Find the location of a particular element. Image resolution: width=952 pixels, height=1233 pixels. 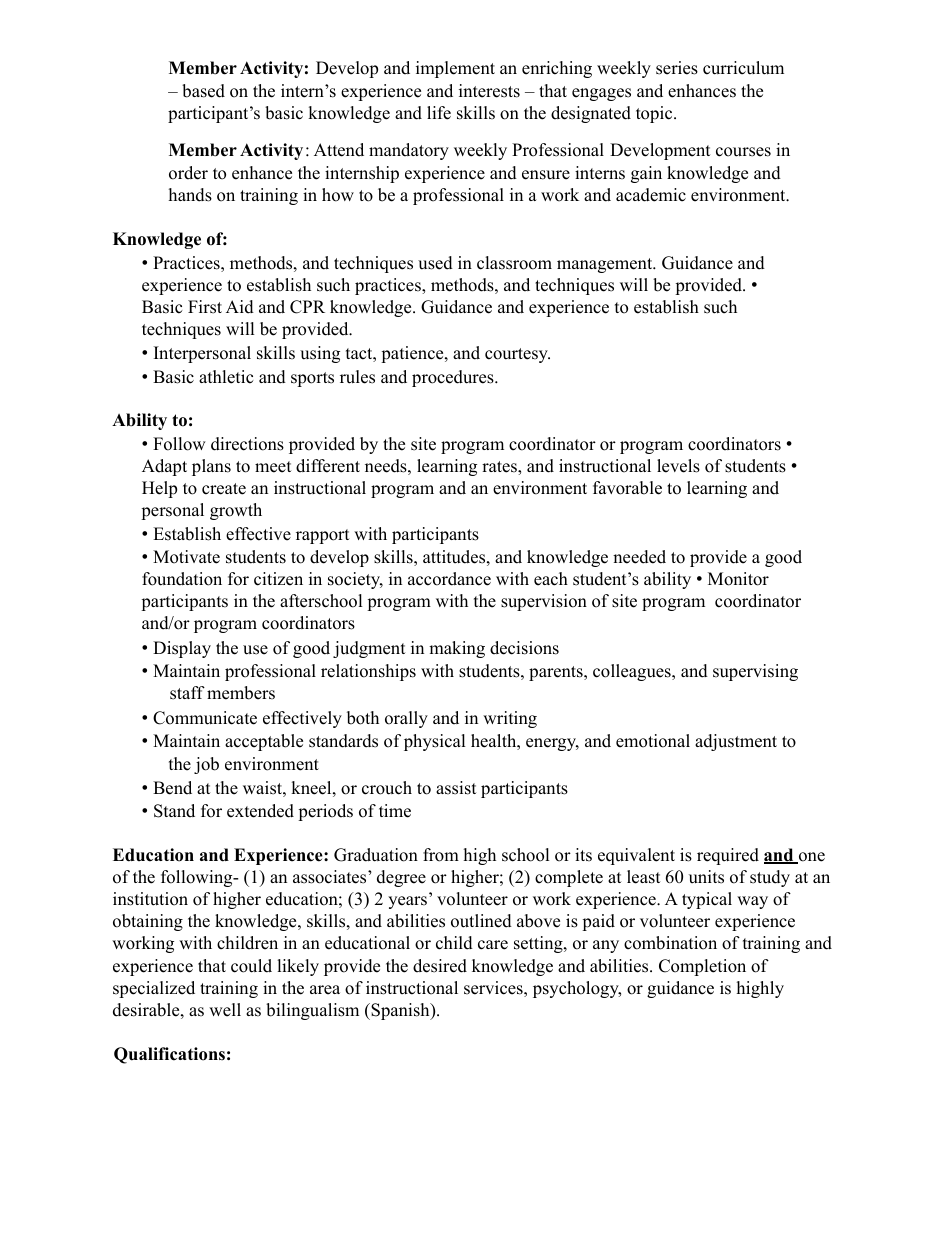

desired is located at coordinates (440, 966).
